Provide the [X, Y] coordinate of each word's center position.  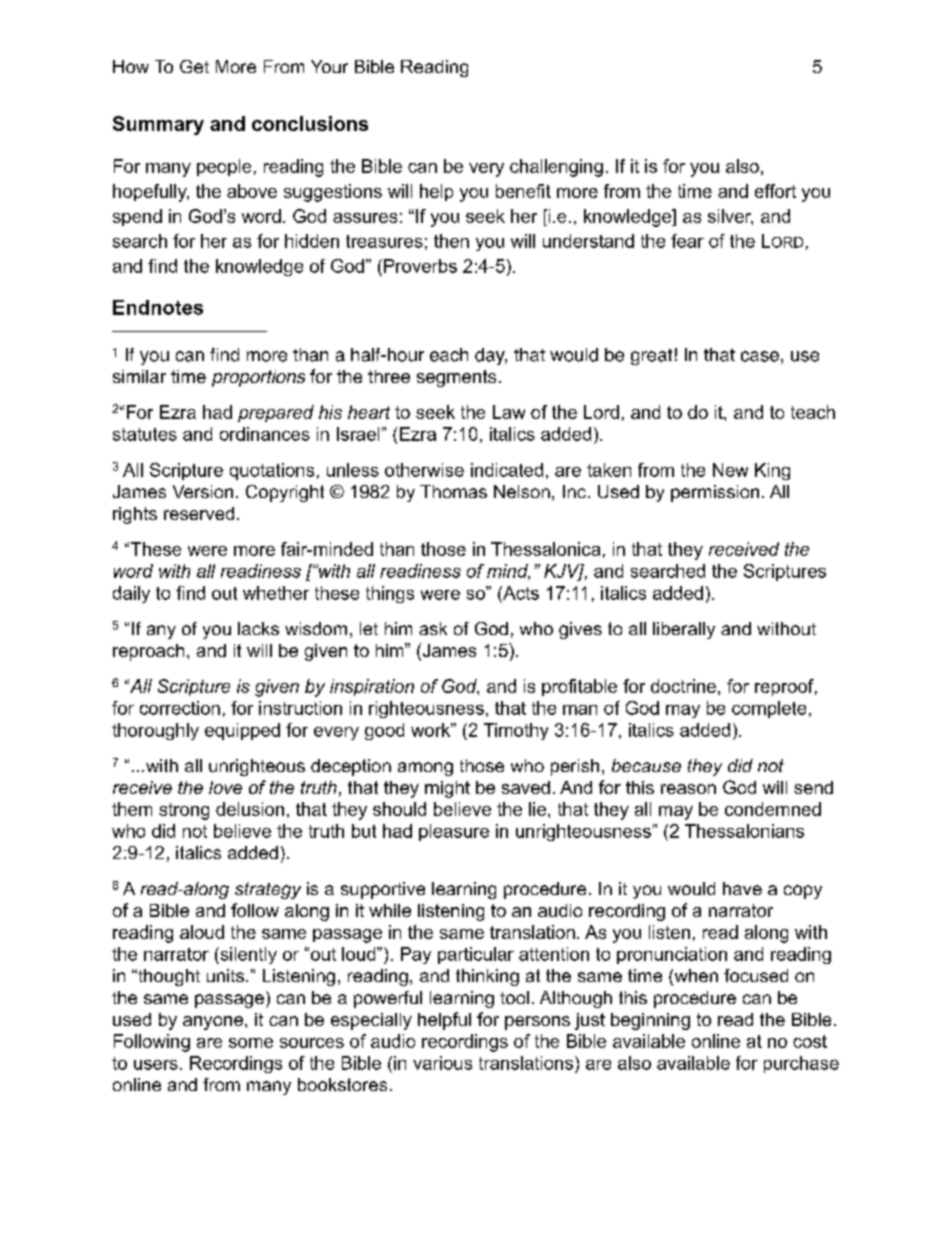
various [442, 1063]
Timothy [516, 731]
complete [769, 709]
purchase [801, 1064]
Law [509, 412]
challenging [556, 168]
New [730, 470]
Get [194, 66]
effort [775, 191]
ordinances [265, 434]
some [251, 1043]
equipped [242, 731]
